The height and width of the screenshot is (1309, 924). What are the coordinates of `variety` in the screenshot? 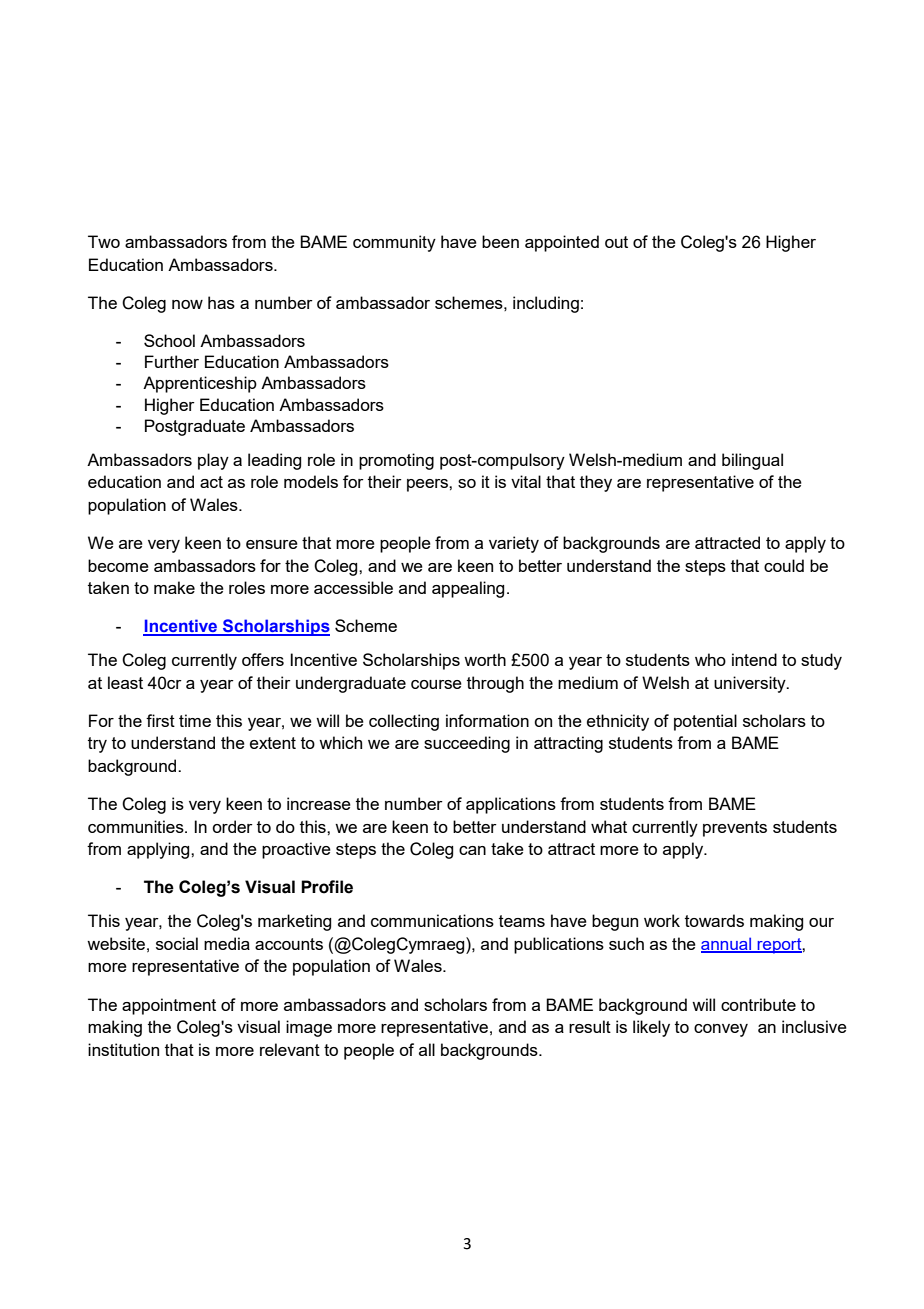 It's located at (514, 544).
